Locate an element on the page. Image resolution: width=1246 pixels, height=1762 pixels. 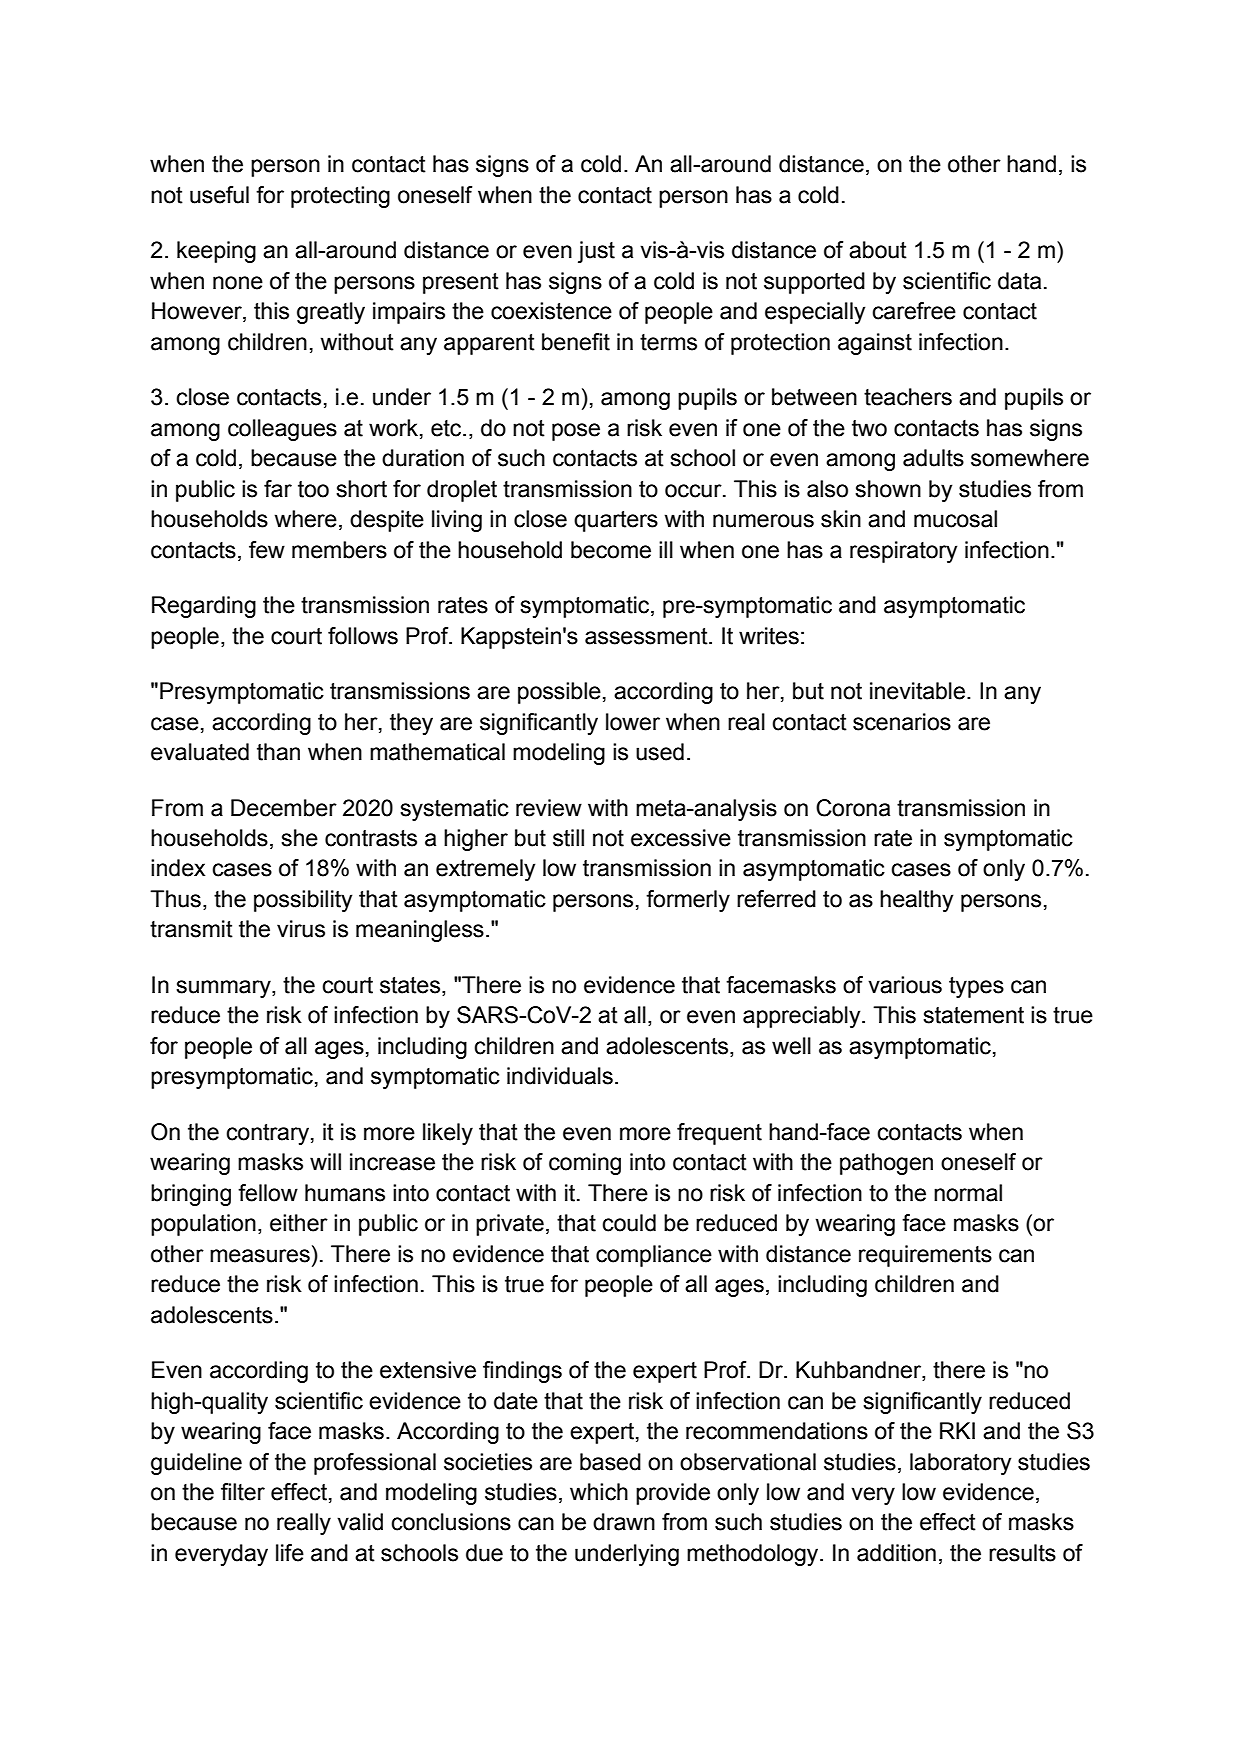
healthy is located at coordinates (916, 901).
